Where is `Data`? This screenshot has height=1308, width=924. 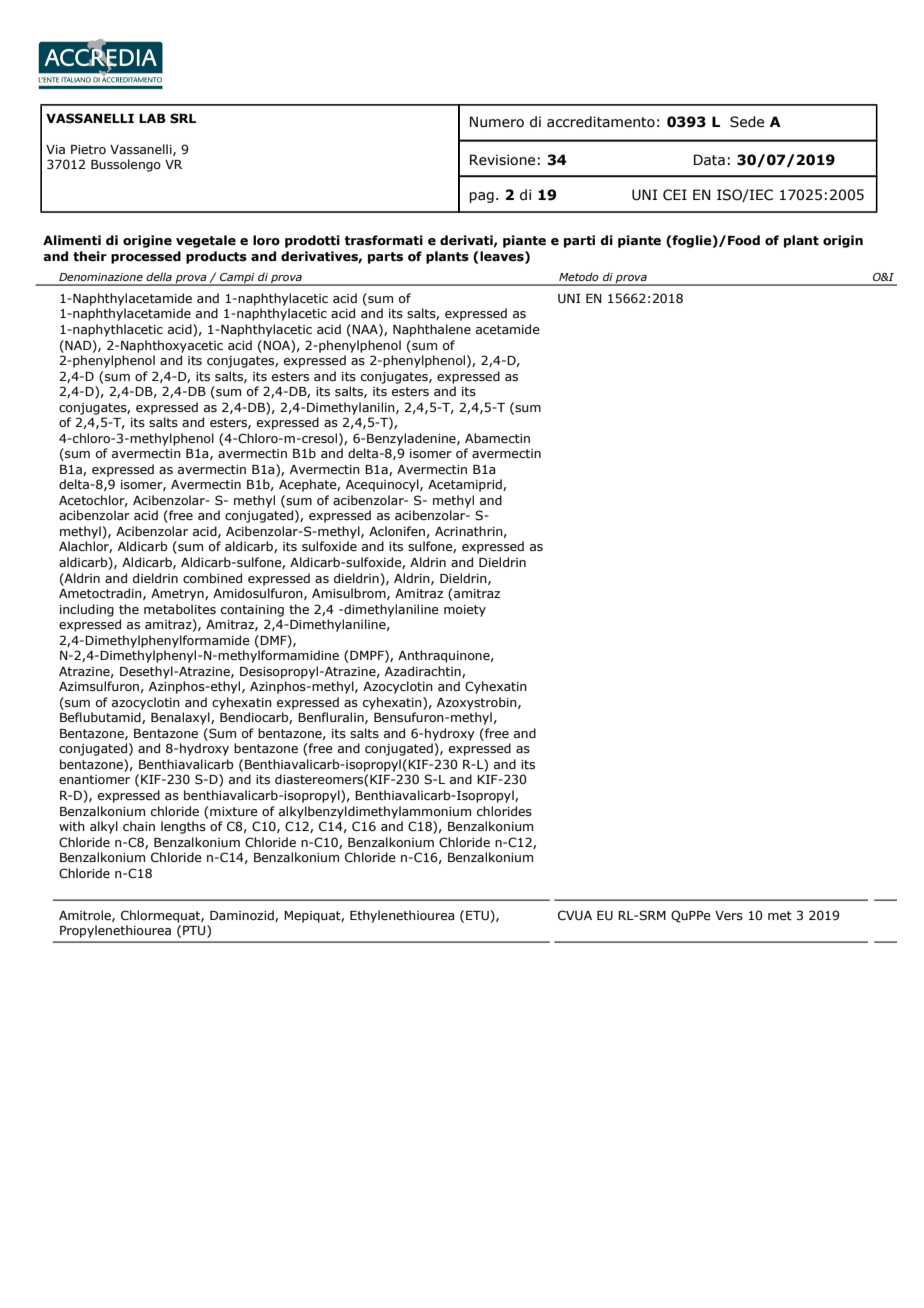 Data is located at coordinates (709, 160).
